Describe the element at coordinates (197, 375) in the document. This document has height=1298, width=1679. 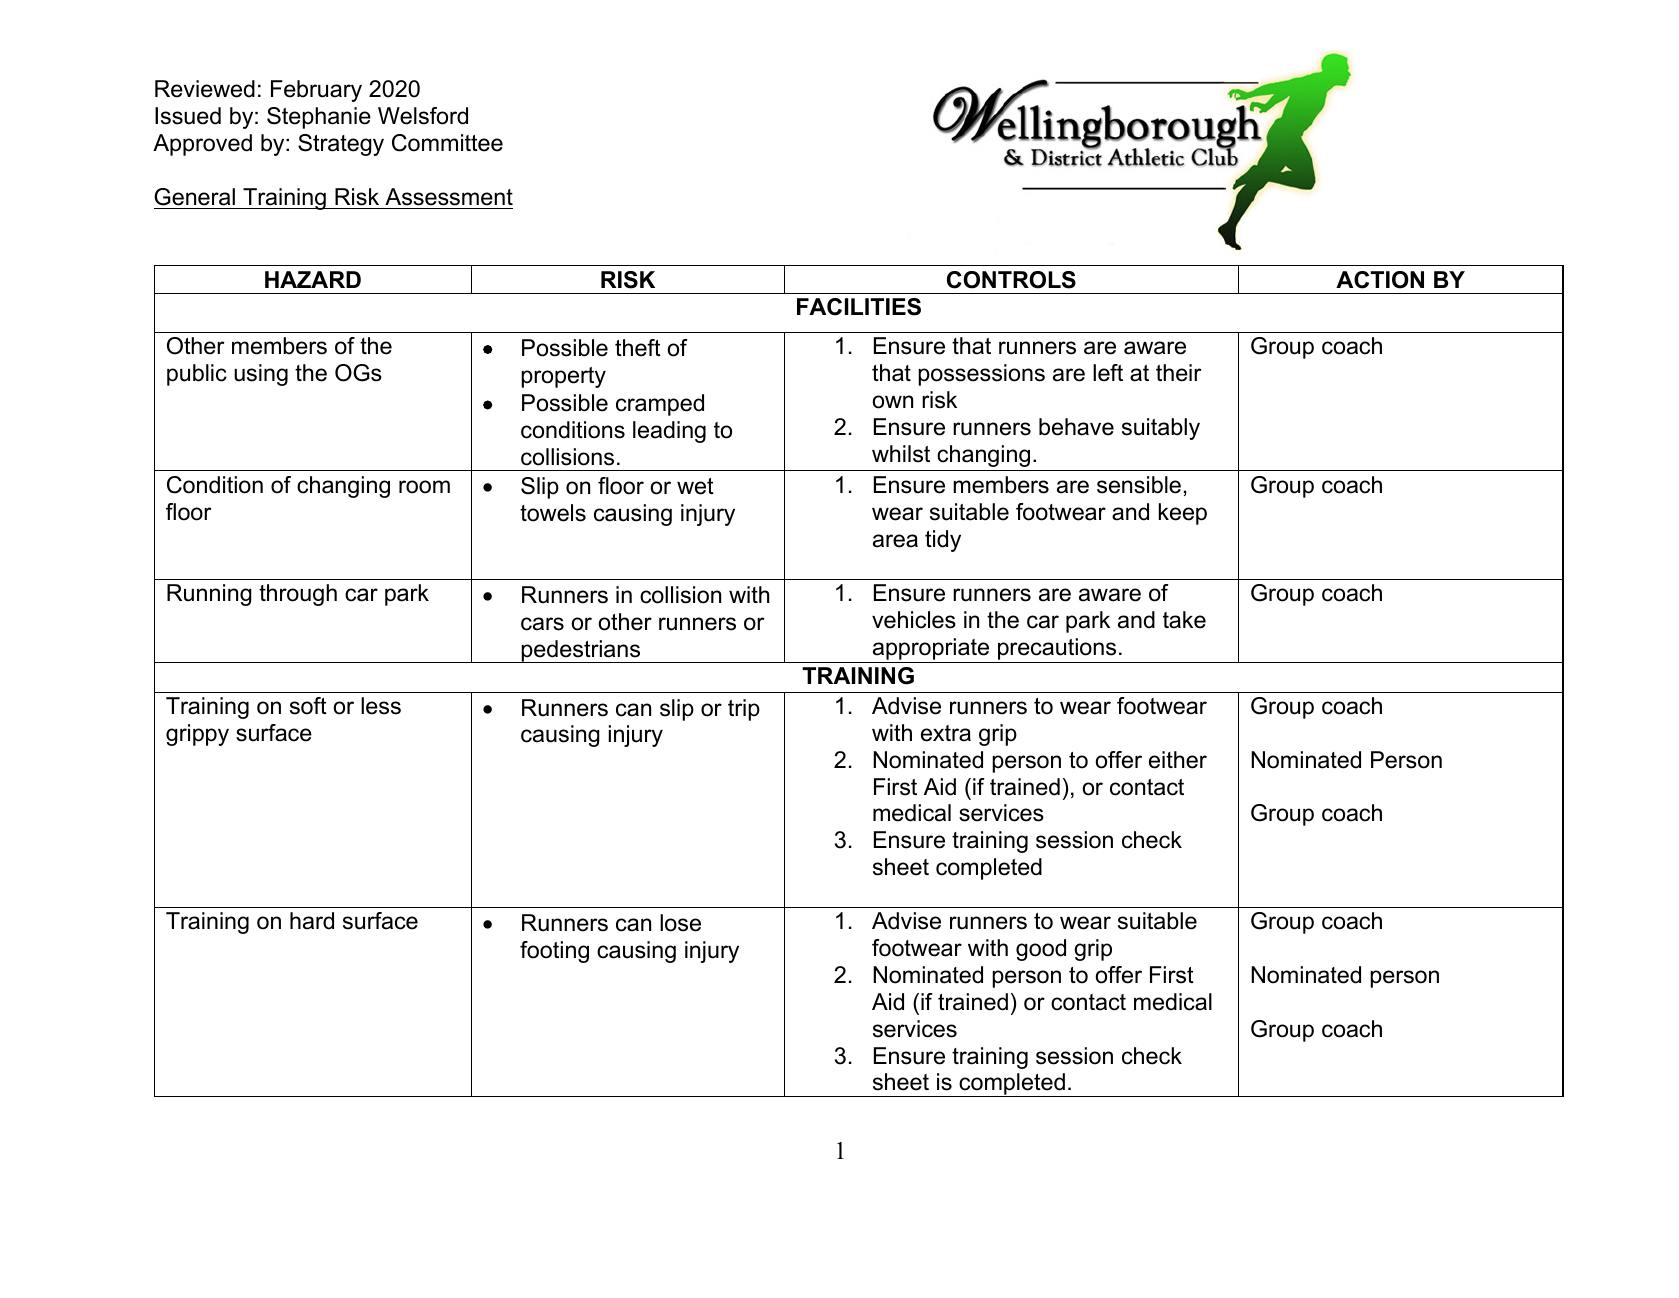
I see `public` at that location.
